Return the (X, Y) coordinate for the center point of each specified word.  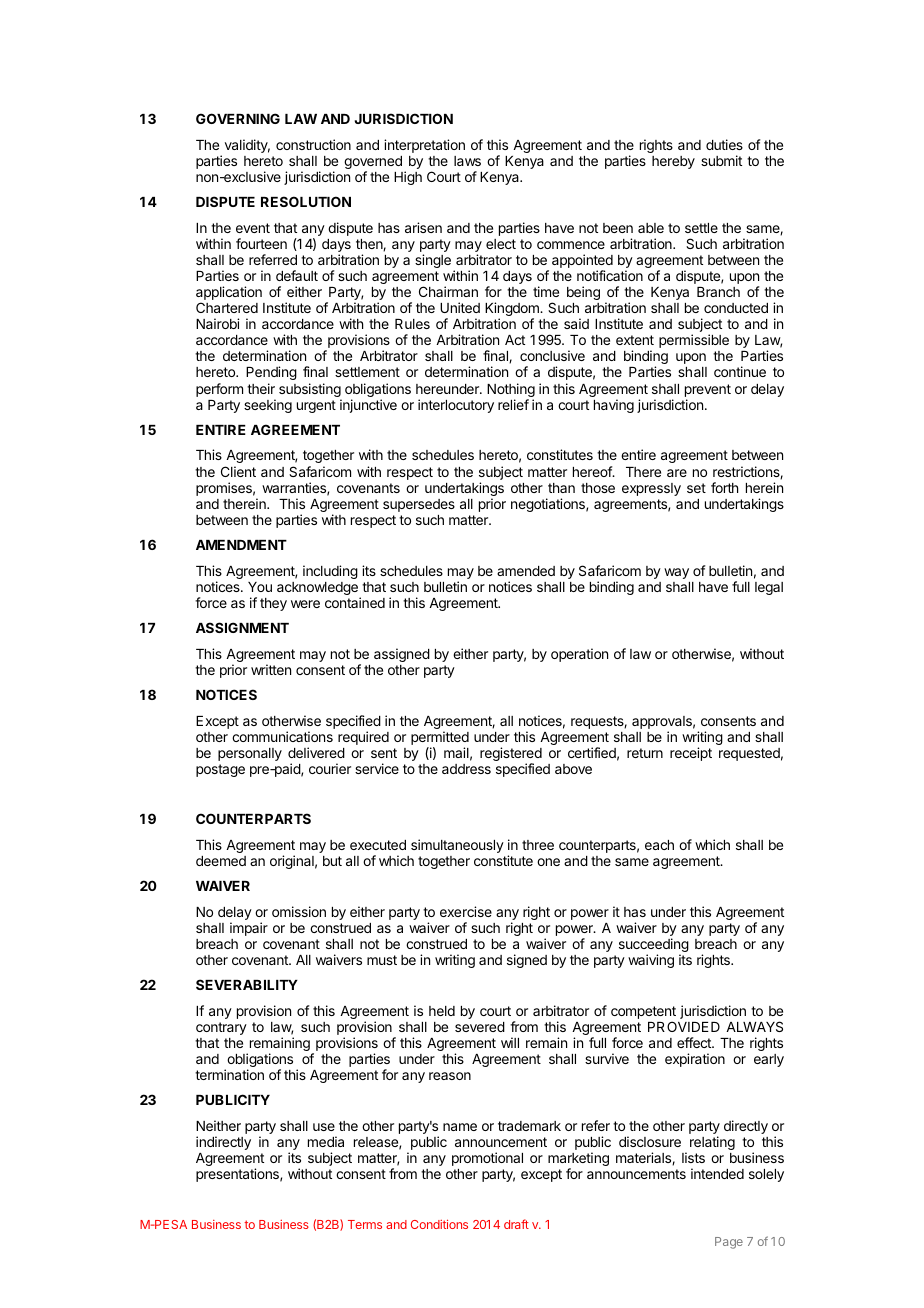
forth (724, 487)
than (561, 488)
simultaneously (457, 846)
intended (717, 1173)
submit (721, 160)
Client (238, 471)
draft (516, 1224)
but (332, 861)
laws (467, 161)
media (326, 1141)
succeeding (654, 946)
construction (313, 144)
